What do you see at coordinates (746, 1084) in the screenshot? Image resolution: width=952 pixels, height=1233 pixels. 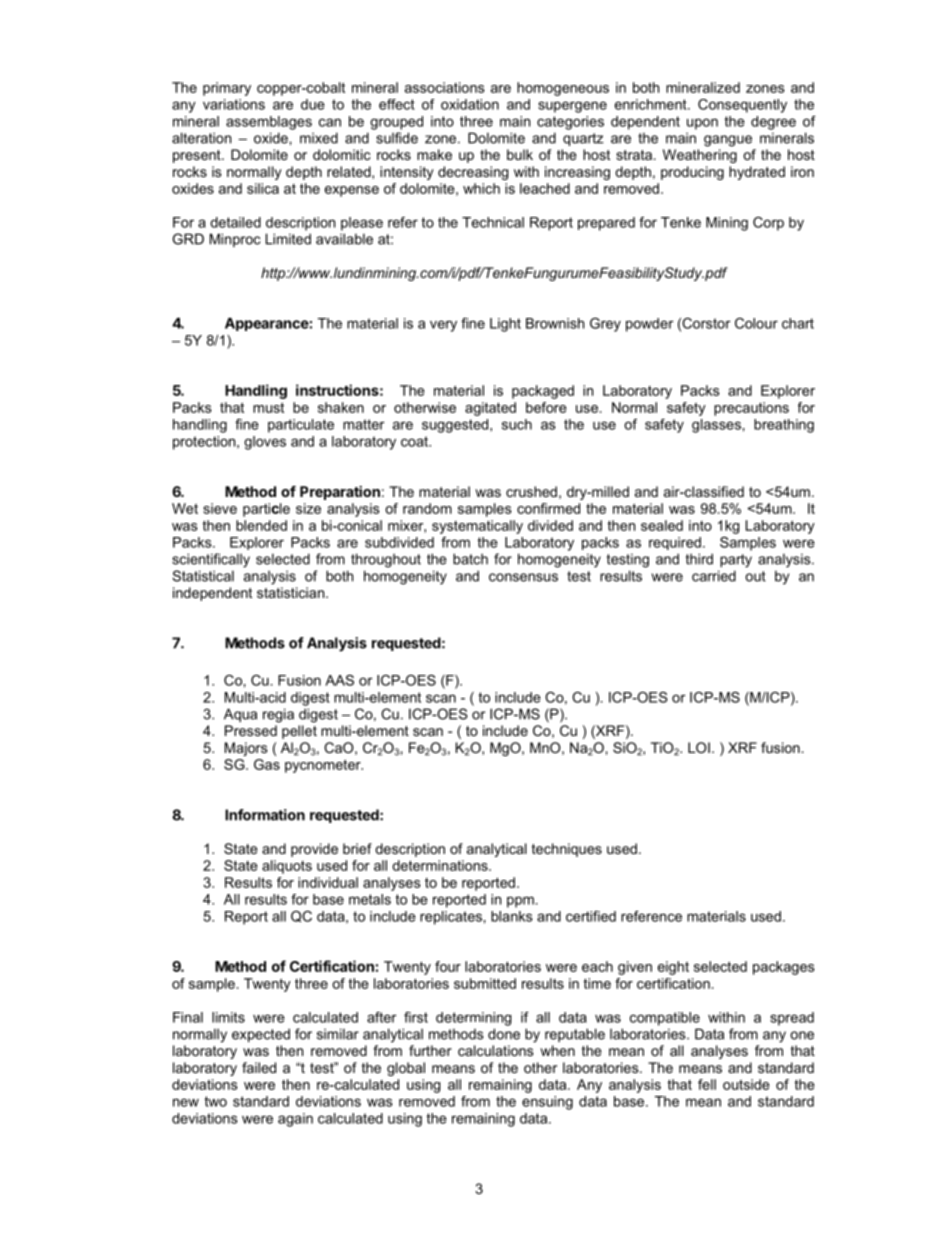 I see `outside` at bounding box center [746, 1084].
